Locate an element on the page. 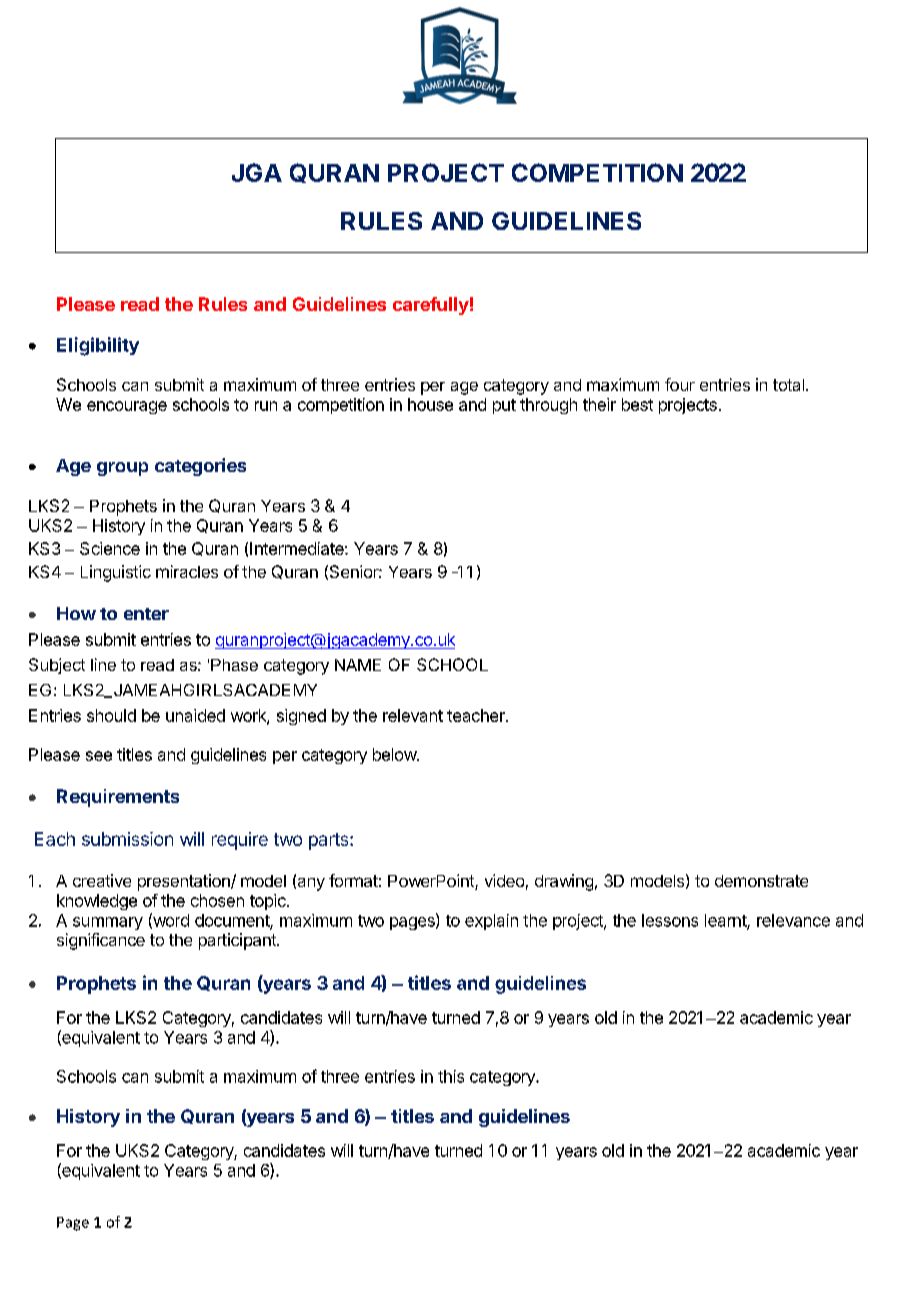 The image size is (924, 1307). Science is located at coordinates (110, 548).
